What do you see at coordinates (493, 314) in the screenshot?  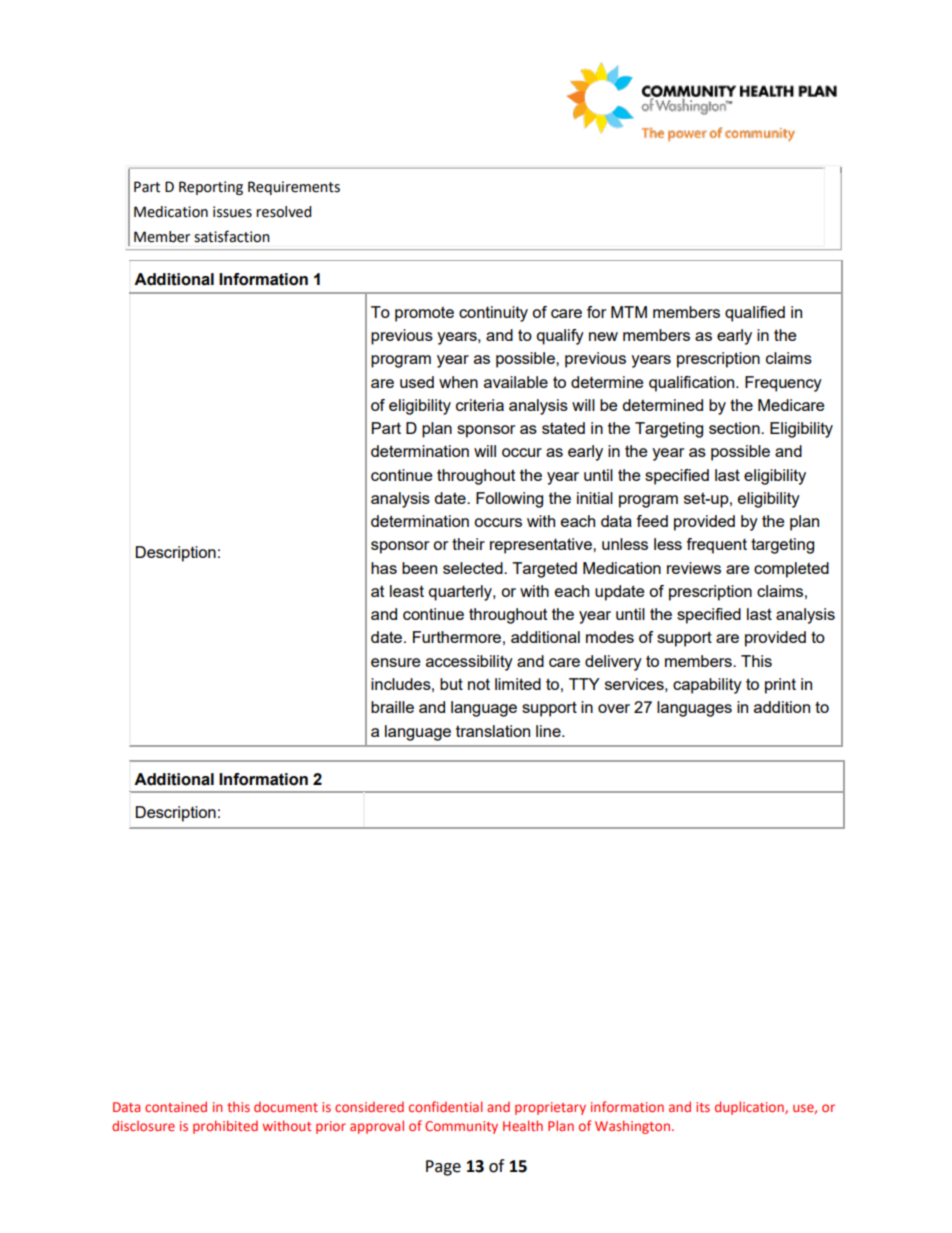 I see `continuity` at bounding box center [493, 314].
